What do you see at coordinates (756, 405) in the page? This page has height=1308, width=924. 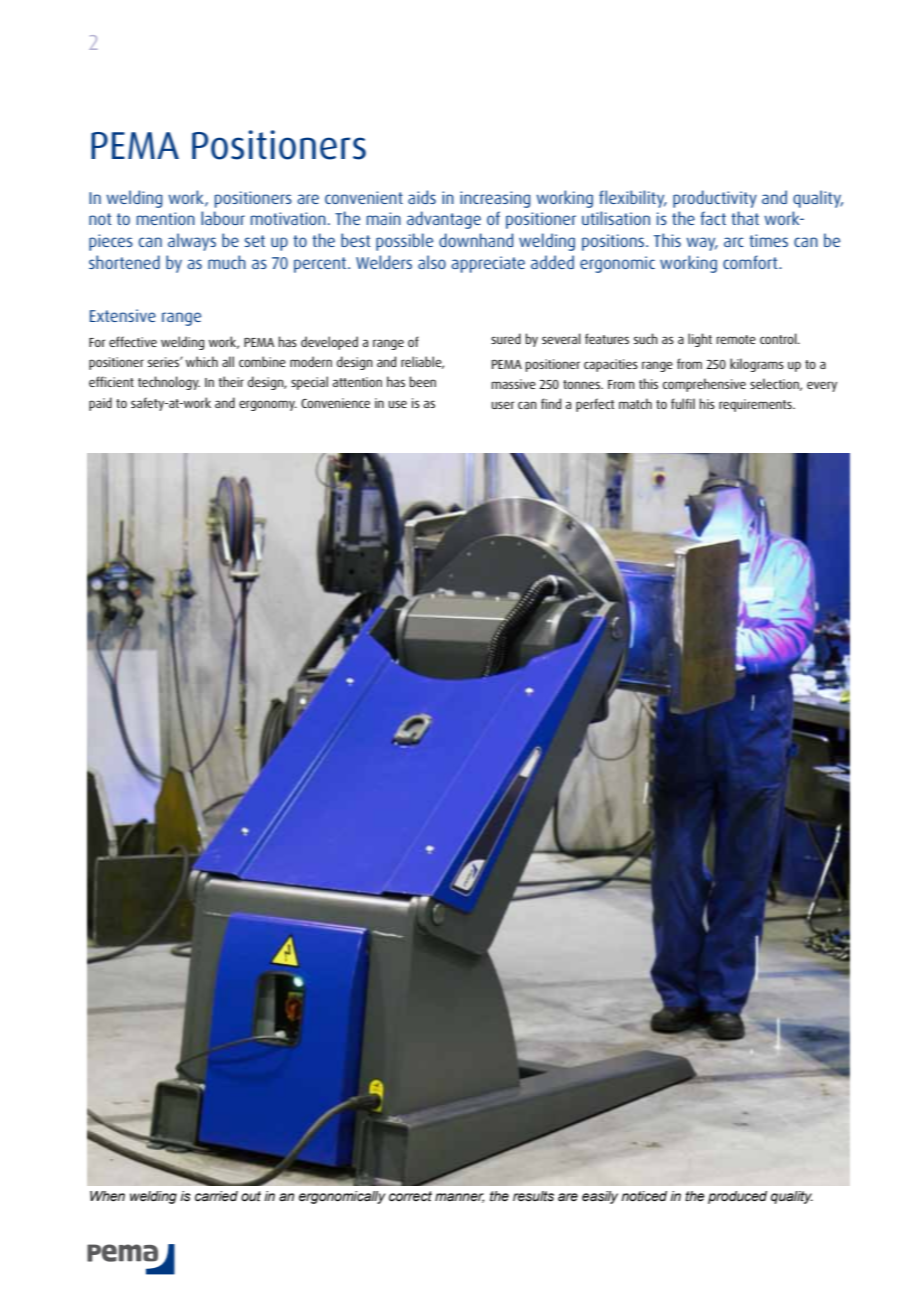 I see `requirements` at bounding box center [756, 405].
